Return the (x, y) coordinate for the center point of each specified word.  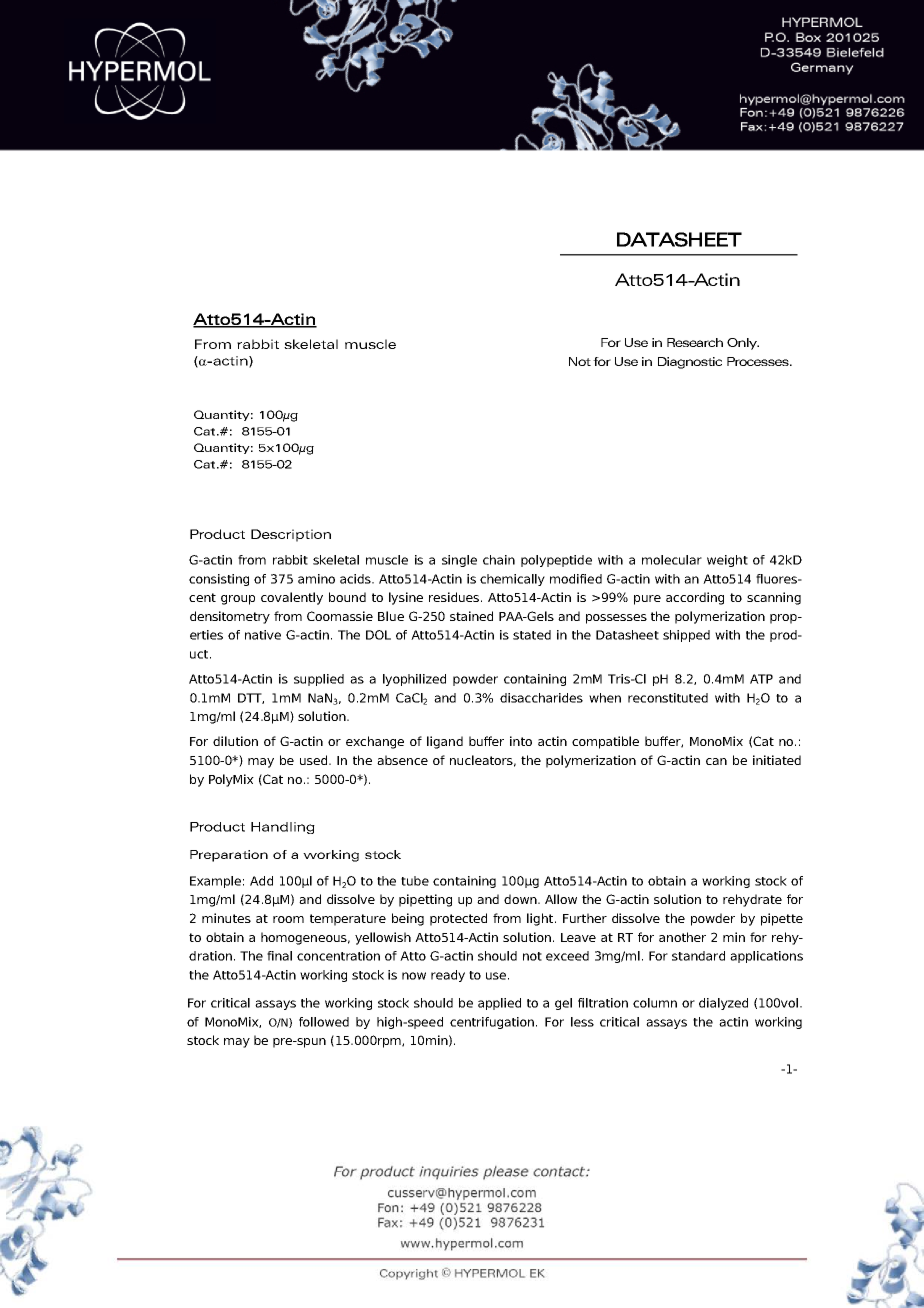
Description (291, 535)
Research (695, 342)
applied (499, 1004)
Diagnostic (690, 363)
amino (316, 579)
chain (499, 560)
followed (324, 1022)
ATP (761, 679)
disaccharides (541, 698)
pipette (782, 919)
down (521, 899)
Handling (283, 828)
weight (727, 561)
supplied (319, 680)
